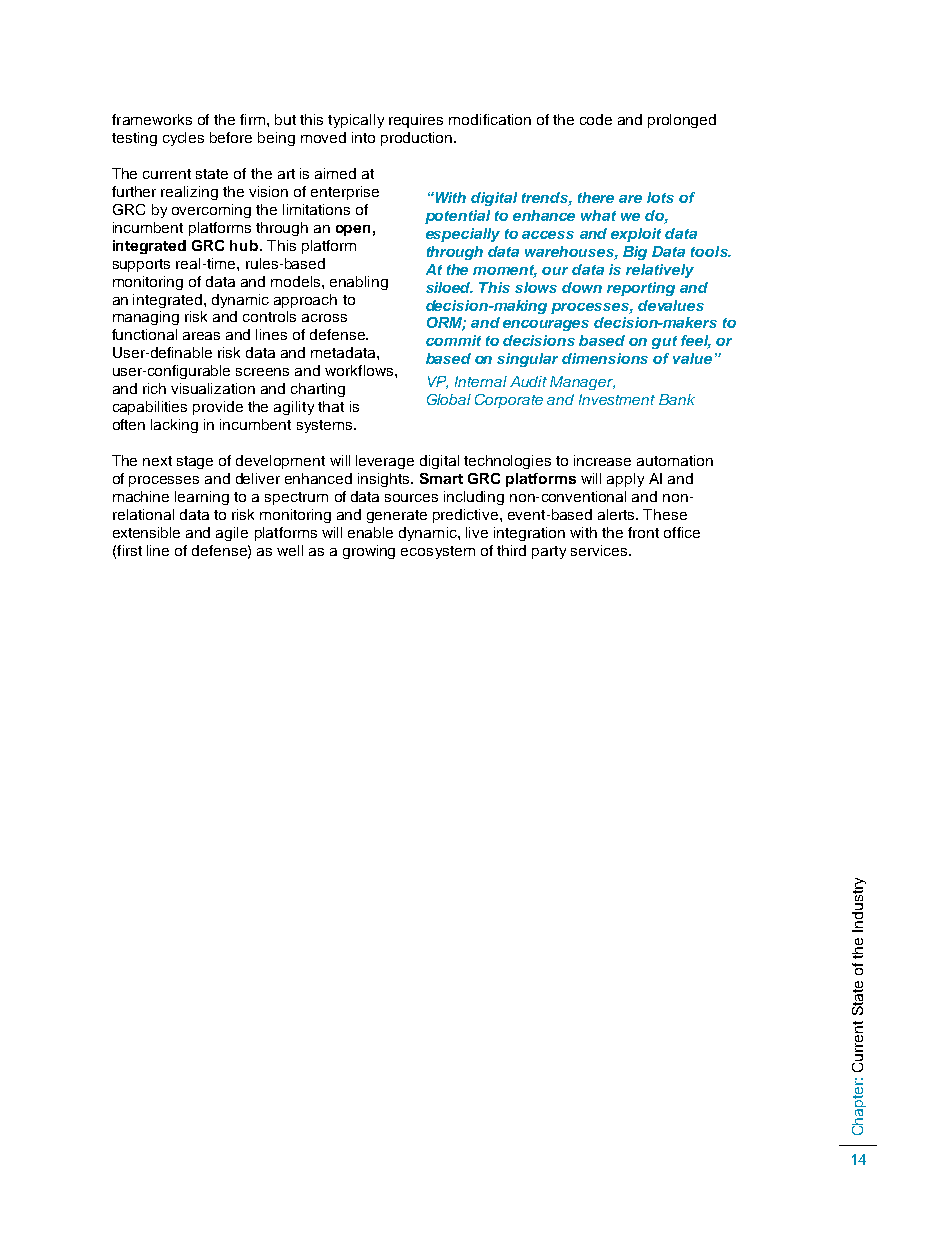 This screenshot has width=952, height=1233. I want to click on production, so click(418, 139).
